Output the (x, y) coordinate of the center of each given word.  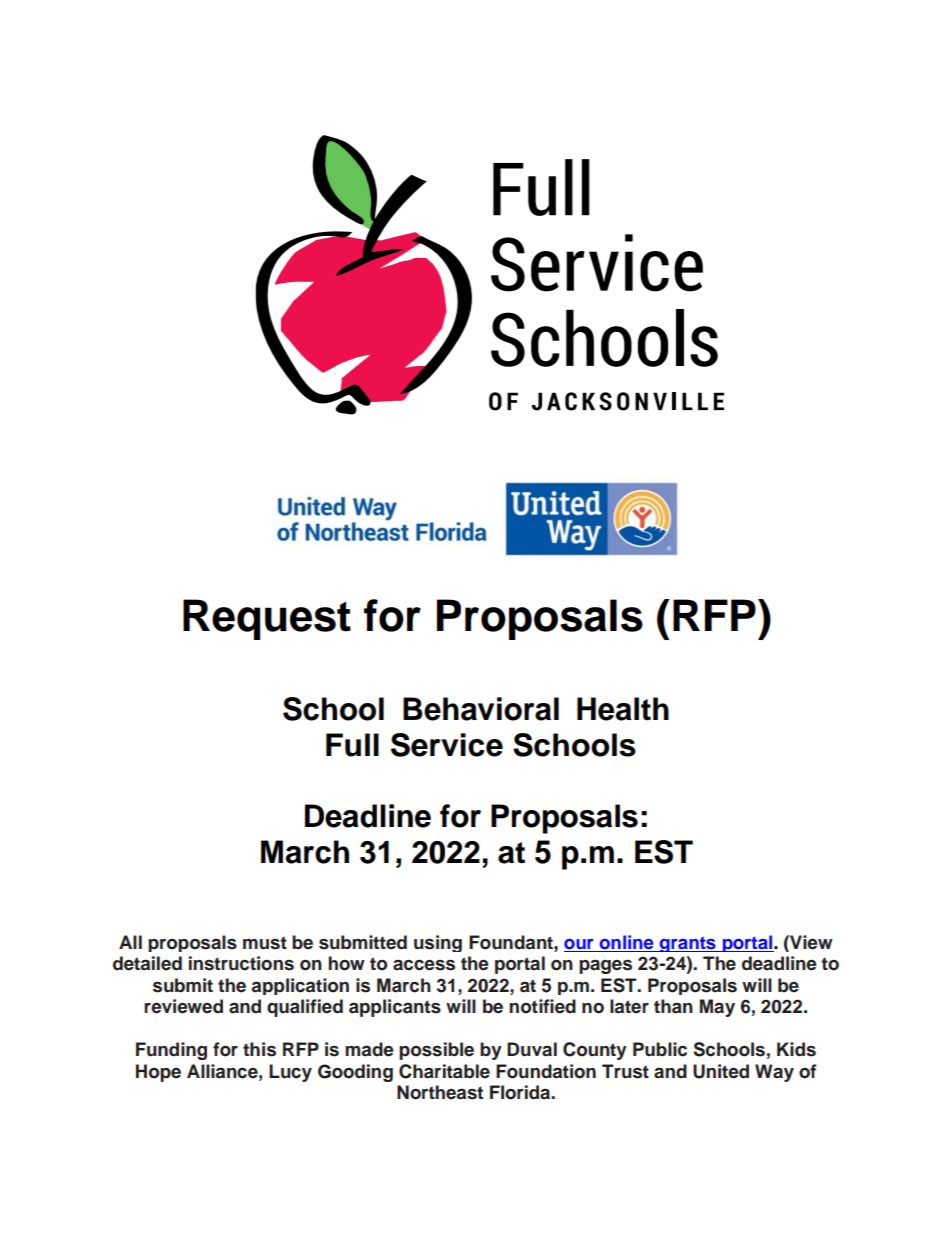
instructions (241, 963)
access (424, 965)
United (721, 1071)
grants (688, 944)
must (265, 943)
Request (267, 619)
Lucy (290, 1073)
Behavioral (481, 709)
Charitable (444, 1071)
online (626, 943)
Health (623, 709)
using (438, 943)
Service (447, 745)
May (717, 1008)
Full (352, 745)
